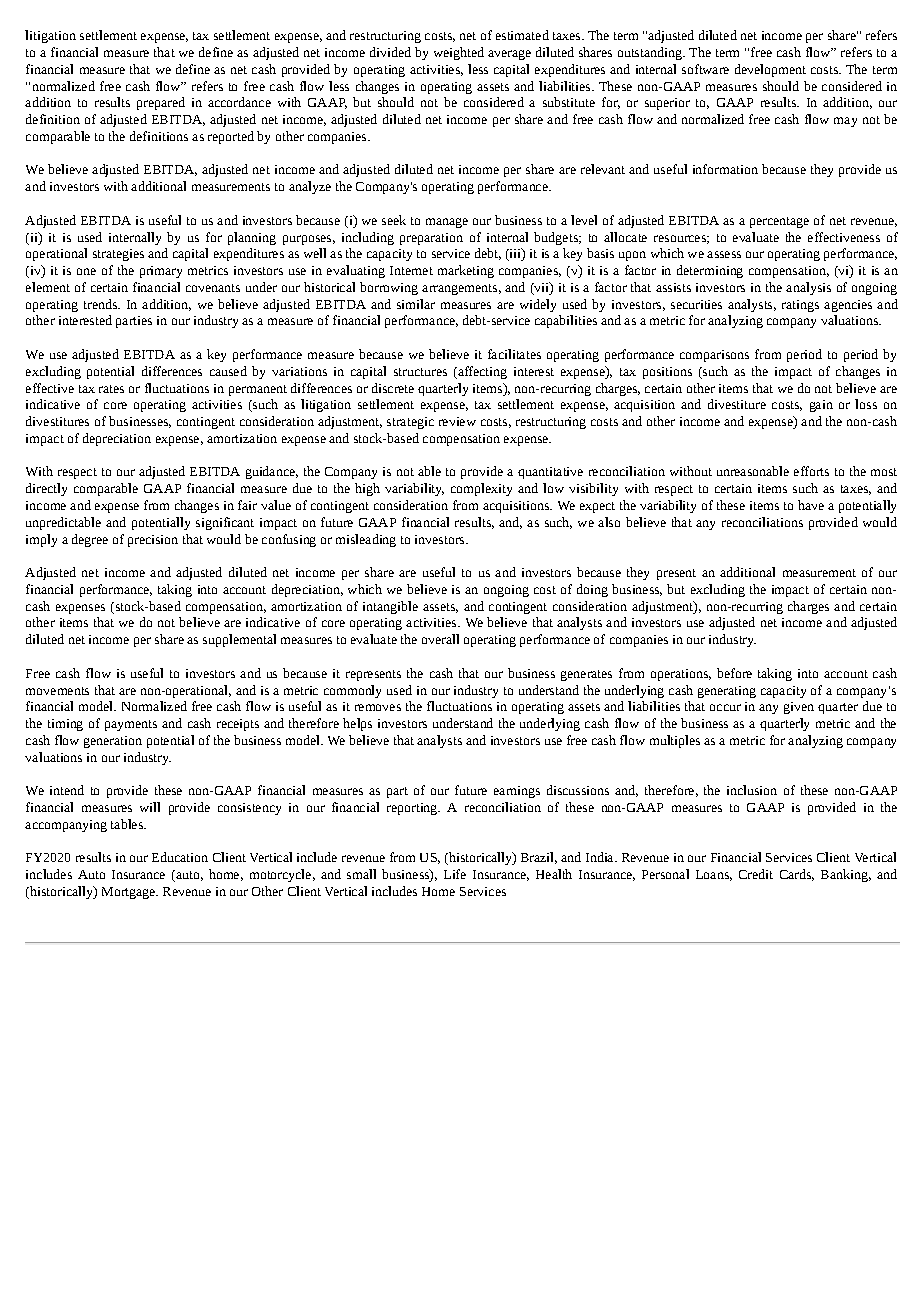 The height and width of the document is (1308, 924). I want to click on trends, so click(101, 304).
